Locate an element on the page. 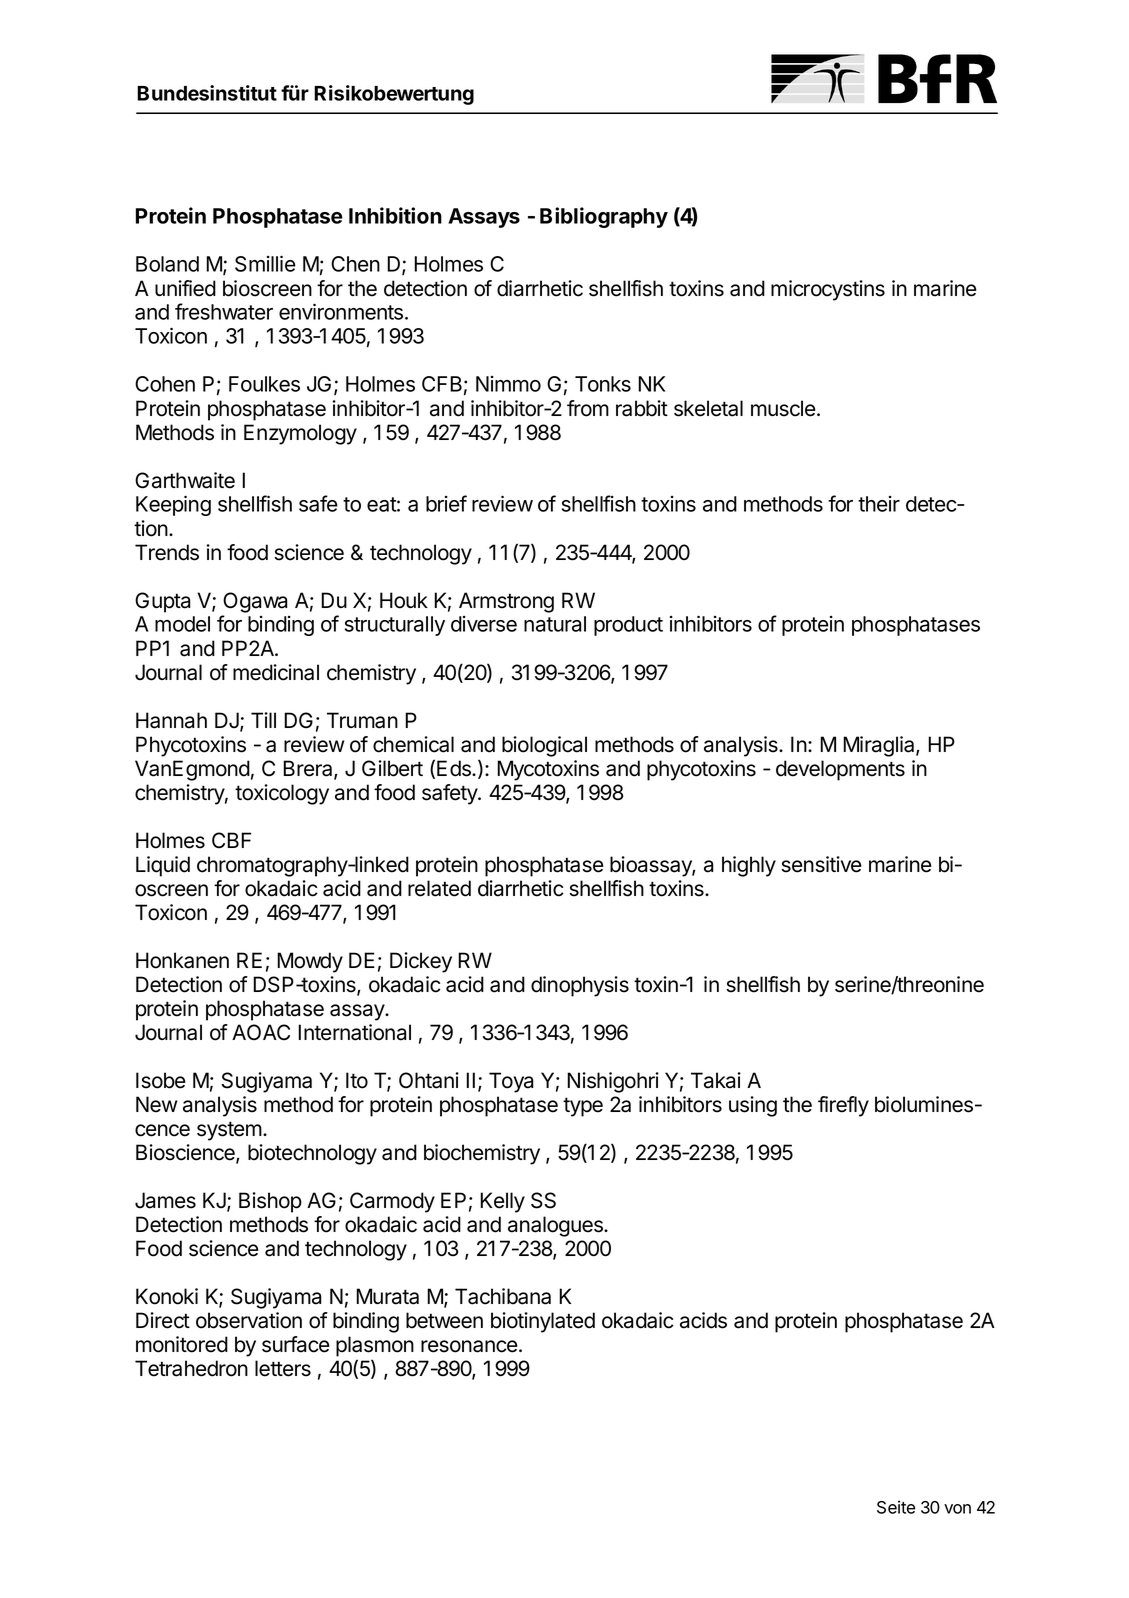  muscle is located at coordinates (783, 408).
